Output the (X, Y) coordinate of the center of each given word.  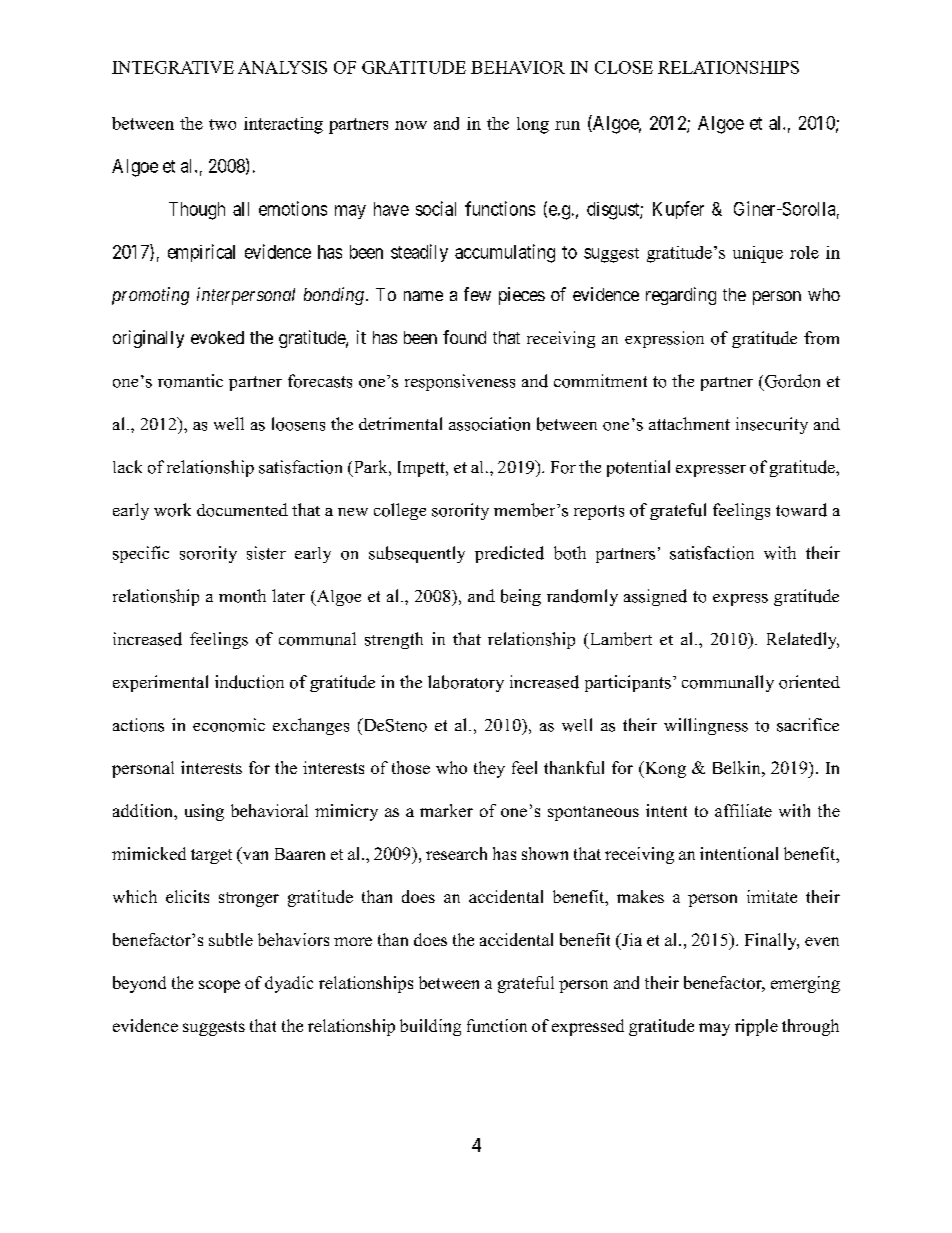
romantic (190, 381)
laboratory (466, 683)
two (222, 124)
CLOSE (624, 67)
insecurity (772, 425)
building (430, 1027)
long (533, 125)
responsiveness (460, 382)
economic (229, 725)
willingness (706, 726)
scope (219, 986)
